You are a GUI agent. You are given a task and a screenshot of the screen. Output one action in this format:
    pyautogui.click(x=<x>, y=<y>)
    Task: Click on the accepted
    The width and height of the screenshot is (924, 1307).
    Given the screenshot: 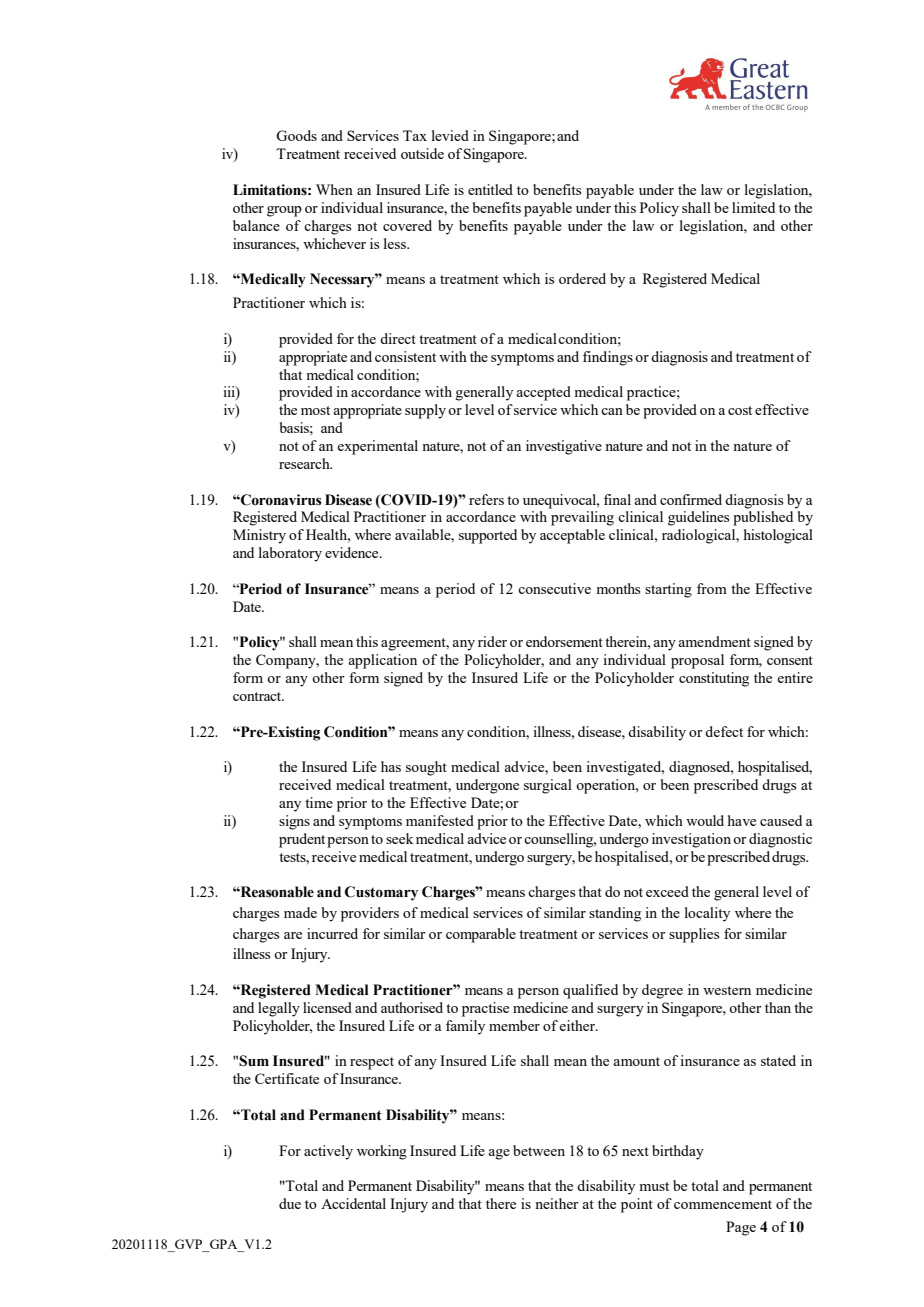 What is the action you would take?
    pyautogui.click(x=543, y=393)
